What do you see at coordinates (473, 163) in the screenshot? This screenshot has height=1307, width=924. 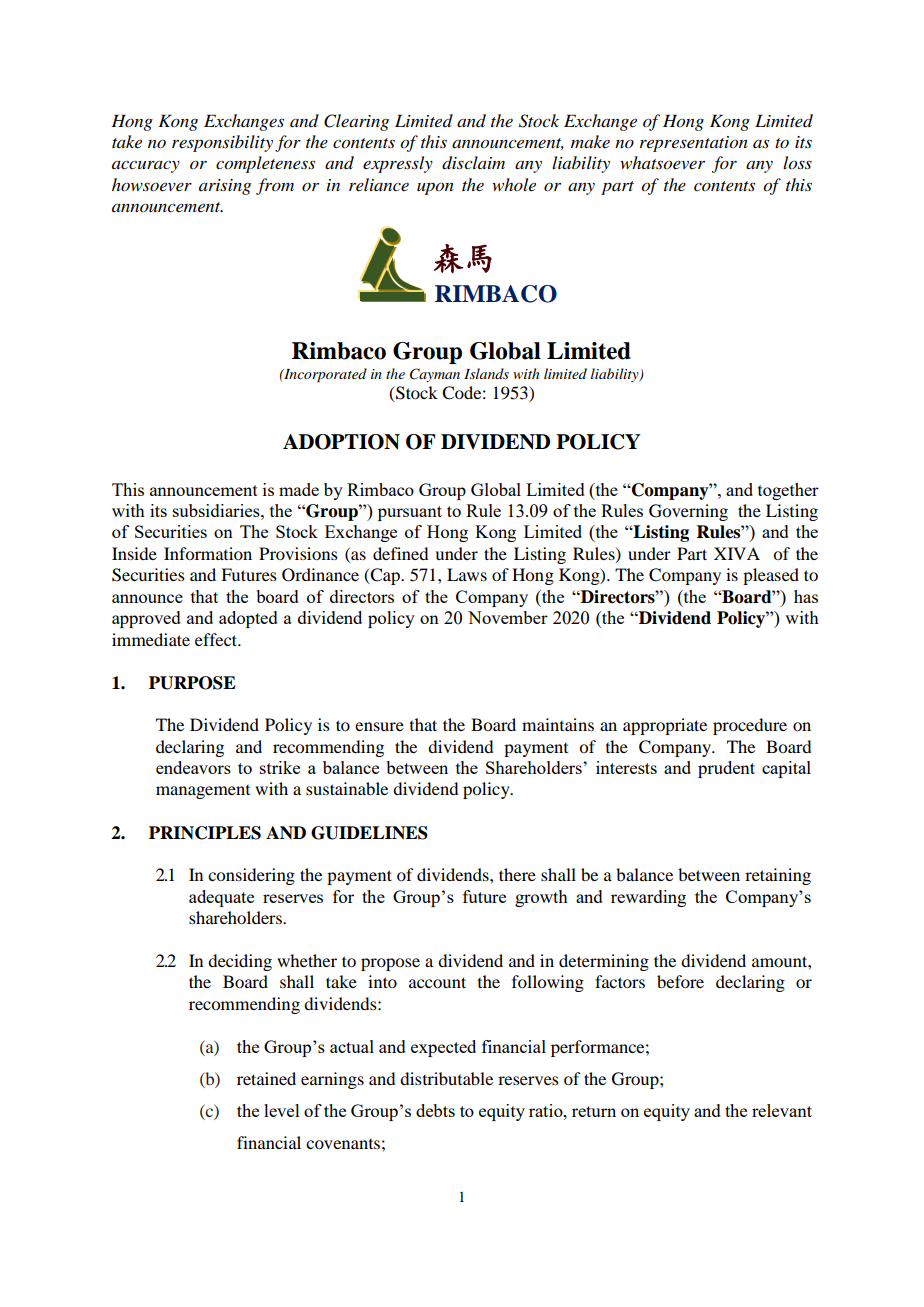 I see `disclaim` at bounding box center [473, 163].
